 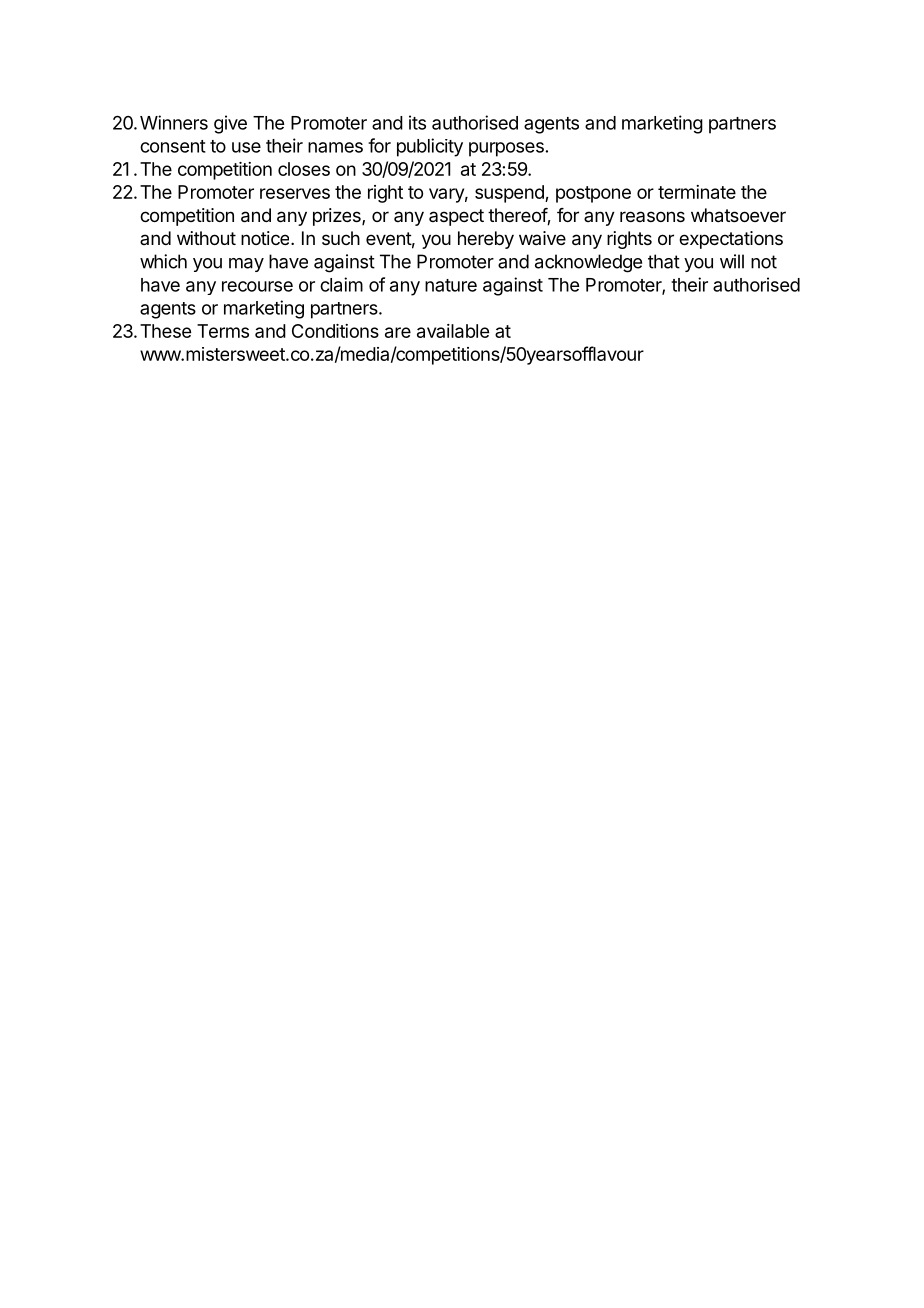 I want to click on hereby, so click(x=486, y=240).
